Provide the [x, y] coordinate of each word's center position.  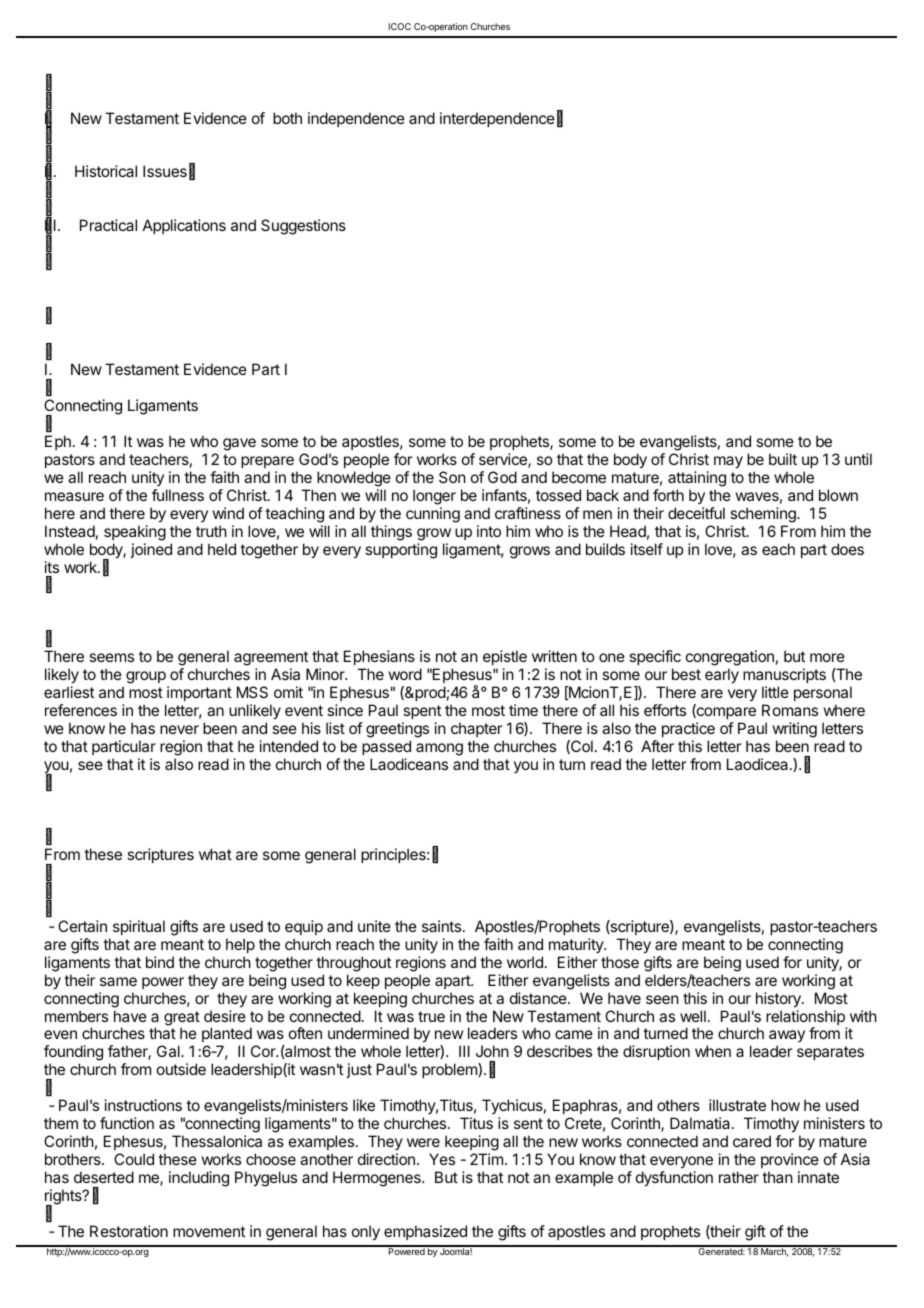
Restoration [129, 1231]
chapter [477, 729]
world [525, 962]
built [783, 459]
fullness [178, 495]
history [779, 1000]
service [504, 460]
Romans [790, 710]
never [179, 729]
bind [160, 962]
